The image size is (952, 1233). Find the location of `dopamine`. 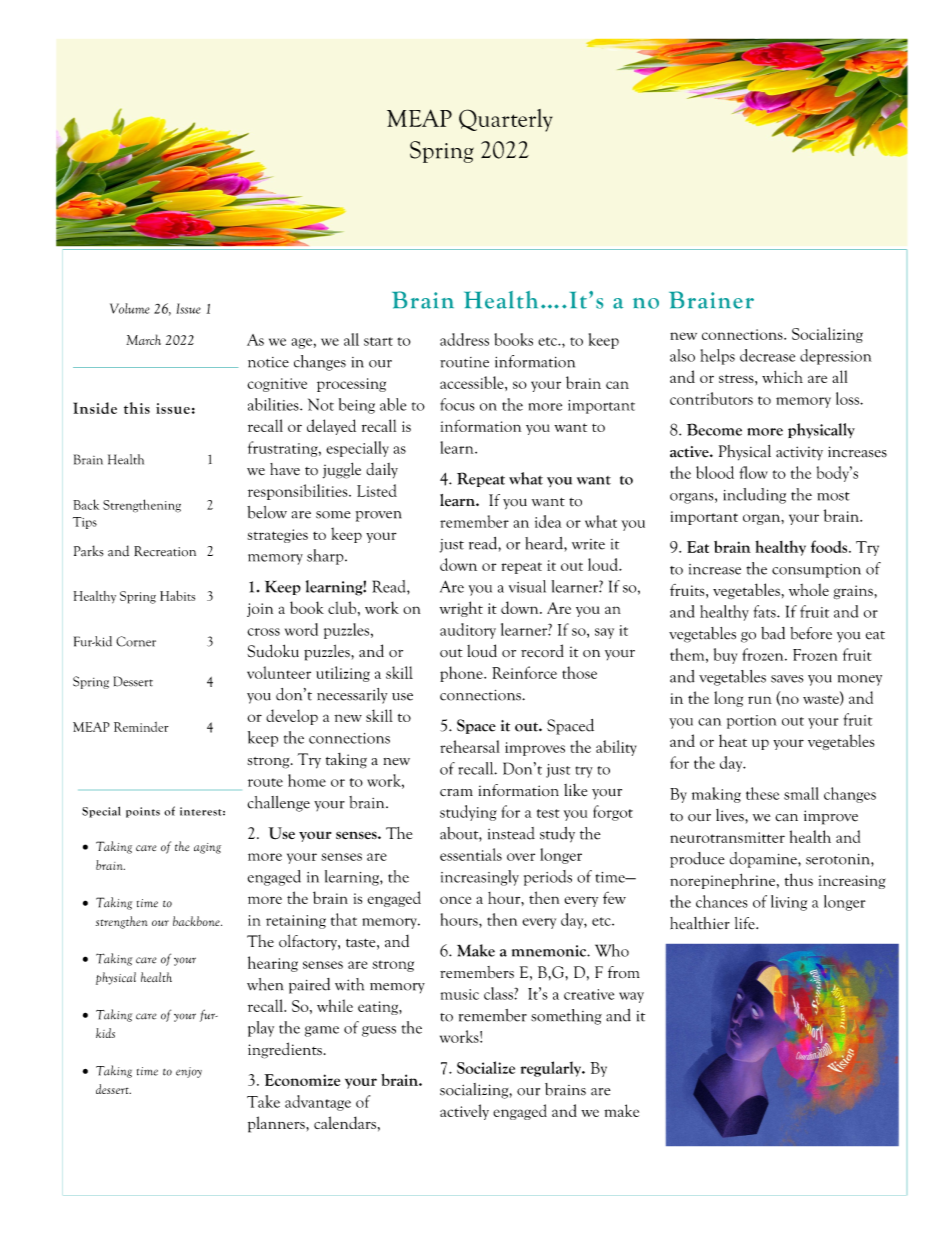

dopamine is located at coordinates (764, 860).
